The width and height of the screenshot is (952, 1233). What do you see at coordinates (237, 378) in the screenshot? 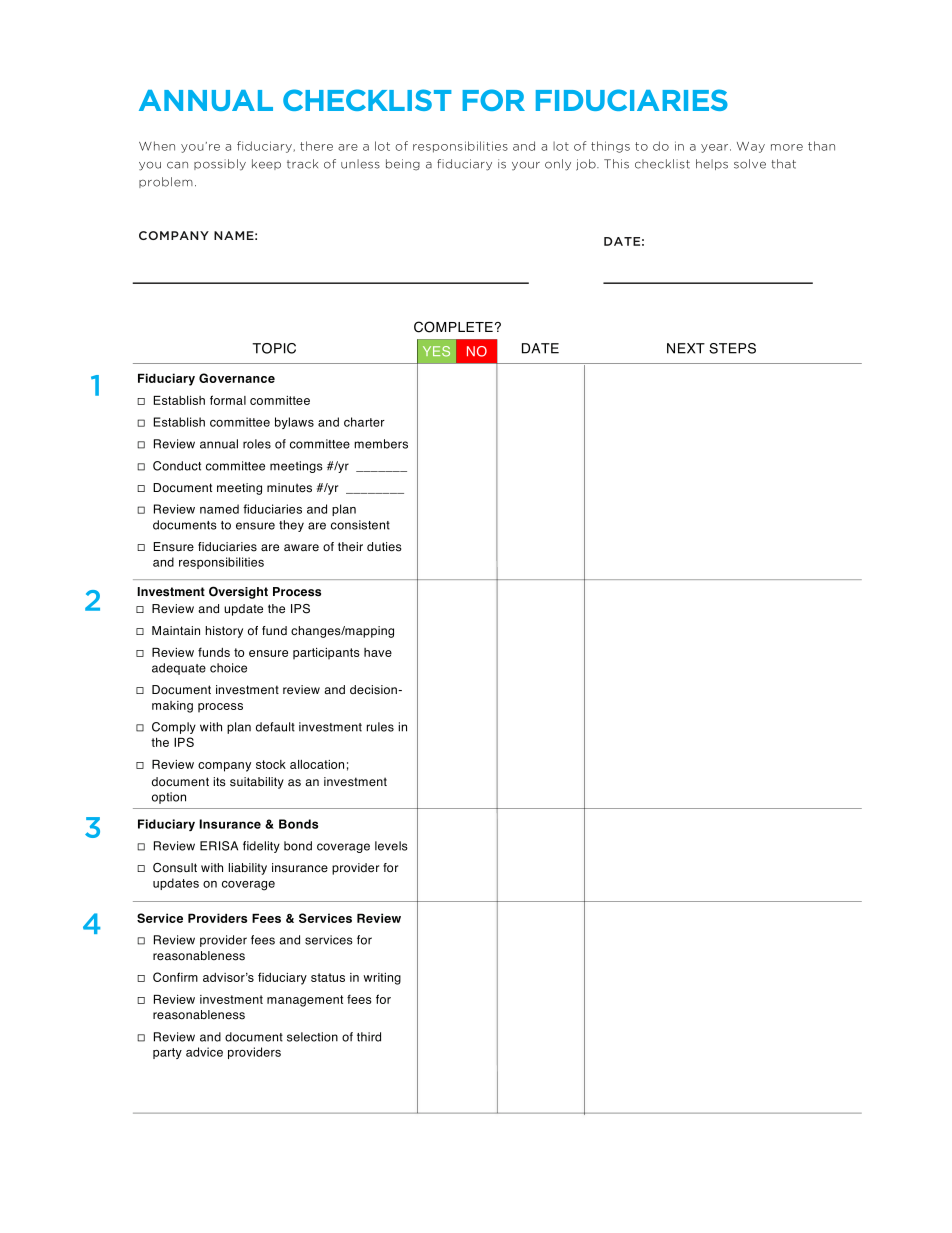
I see `Governance` at bounding box center [237, 378].
